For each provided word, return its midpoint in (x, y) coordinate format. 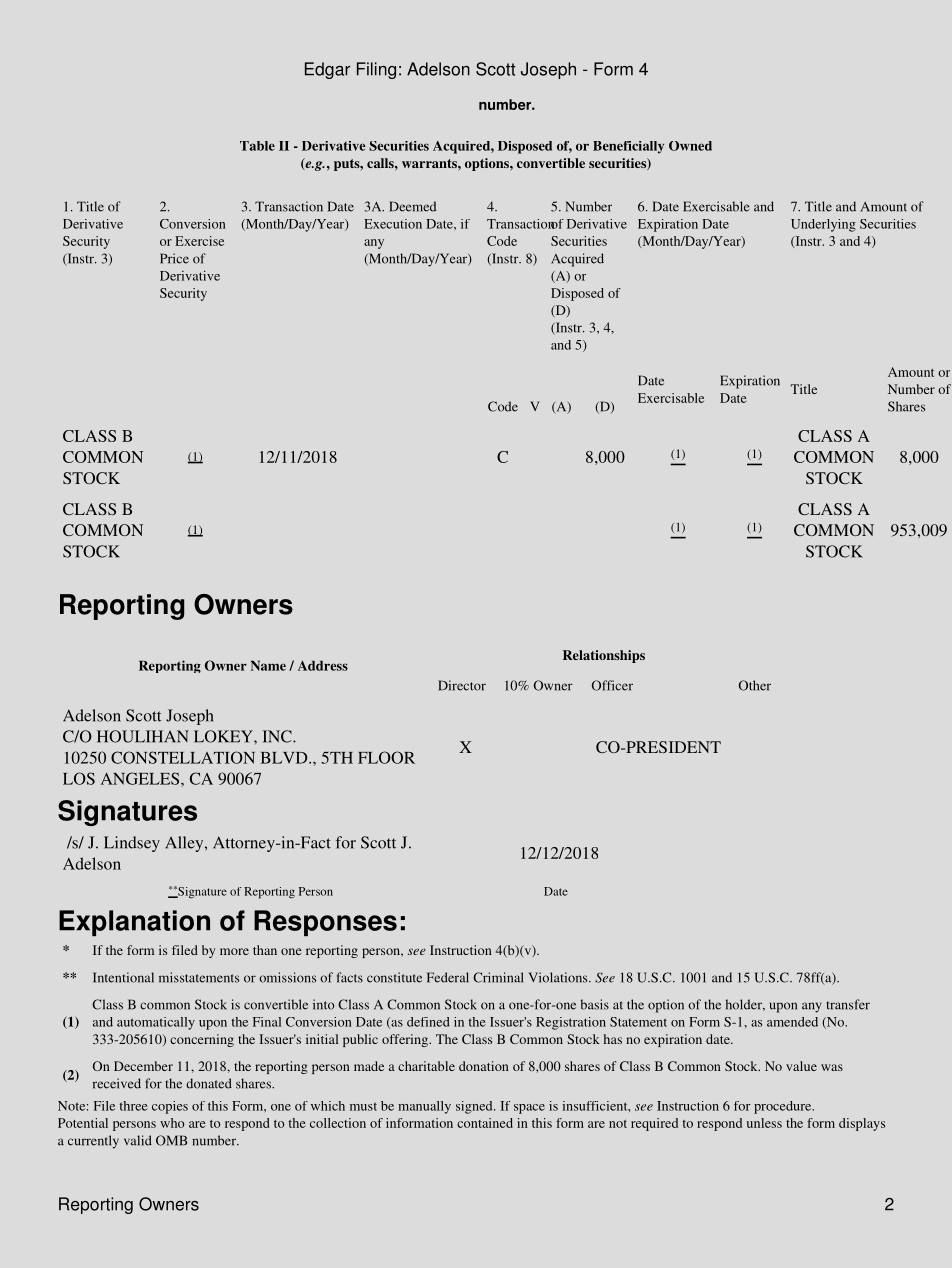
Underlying (823, 225)
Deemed (412, 206)
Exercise (199, 241)
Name (268, 665)
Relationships (604, 656)
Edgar (327, 70)
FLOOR (386, 757)
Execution (393, 224)
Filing (376, 70)
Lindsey (132, 844)
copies (170, 1107)
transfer (848, 1004)
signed (475, 1107)
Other (754, 685)
